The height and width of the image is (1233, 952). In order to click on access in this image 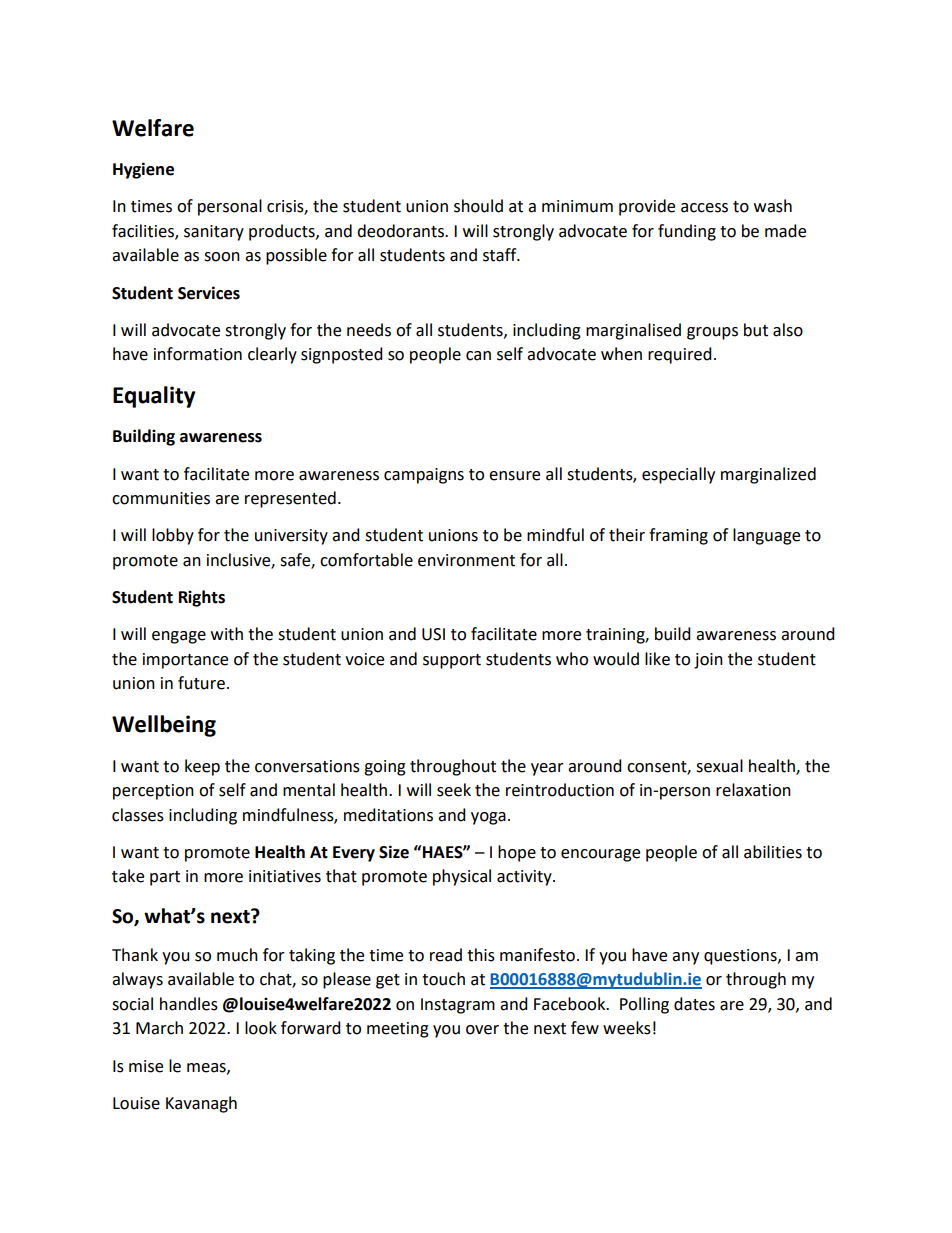, I will do `click(704, 208)`.
